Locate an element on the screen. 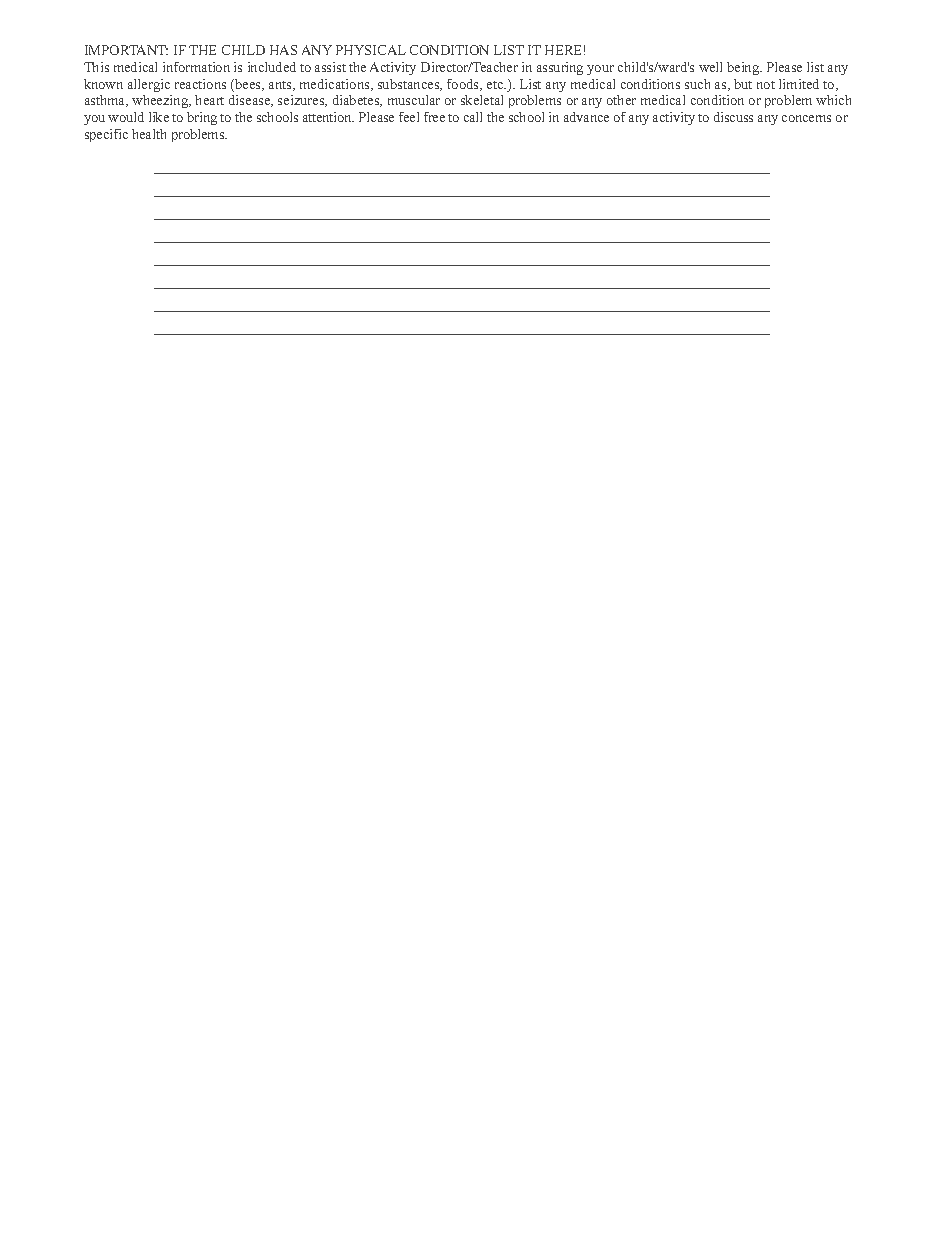 This screenshot has height=1233, width=952. assuring is located at coordinates (560, 68).
